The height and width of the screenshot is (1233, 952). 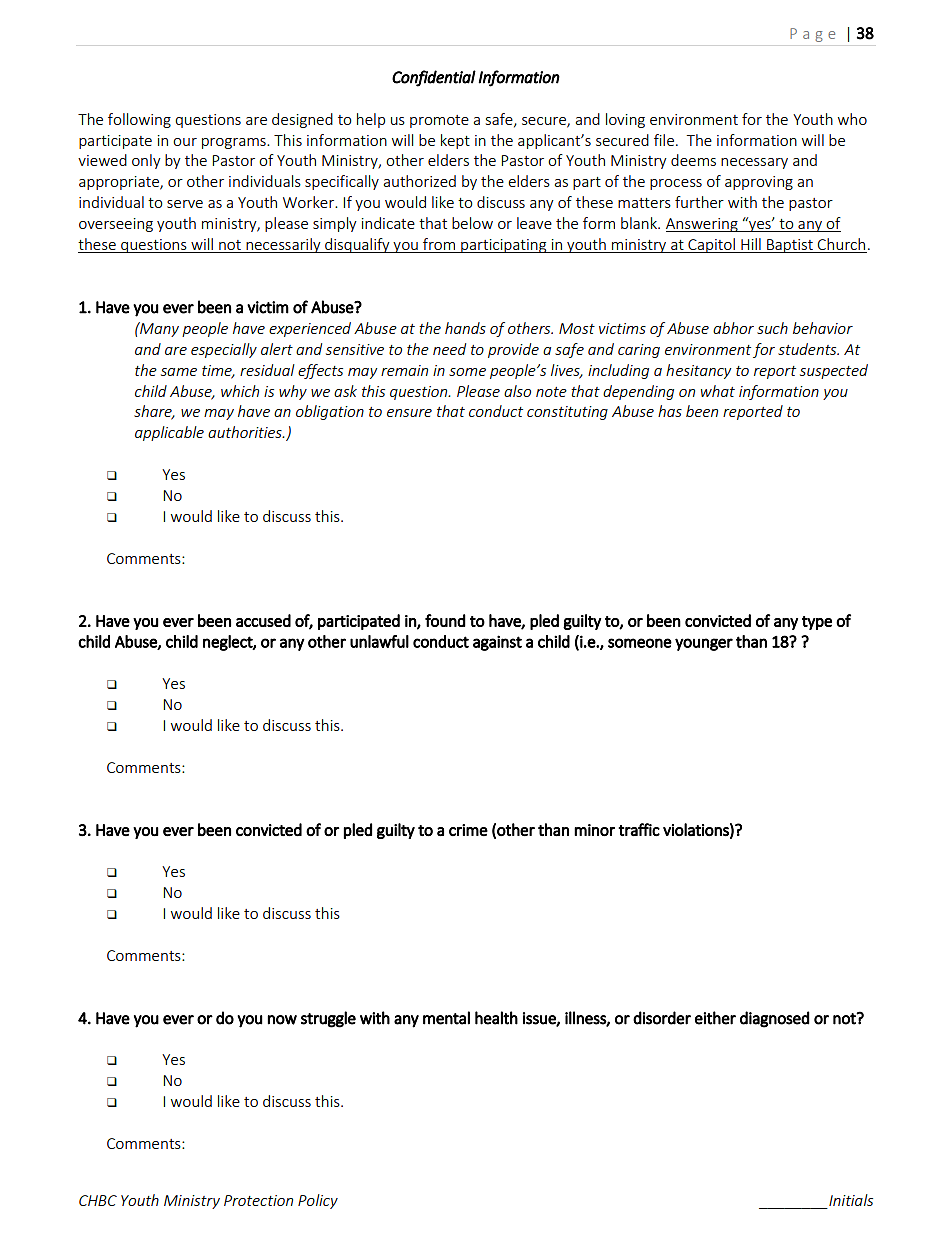 What do you see at coordinates (718, 391) in the screenshot?
I see `what` at bounding box center [718, 391].
